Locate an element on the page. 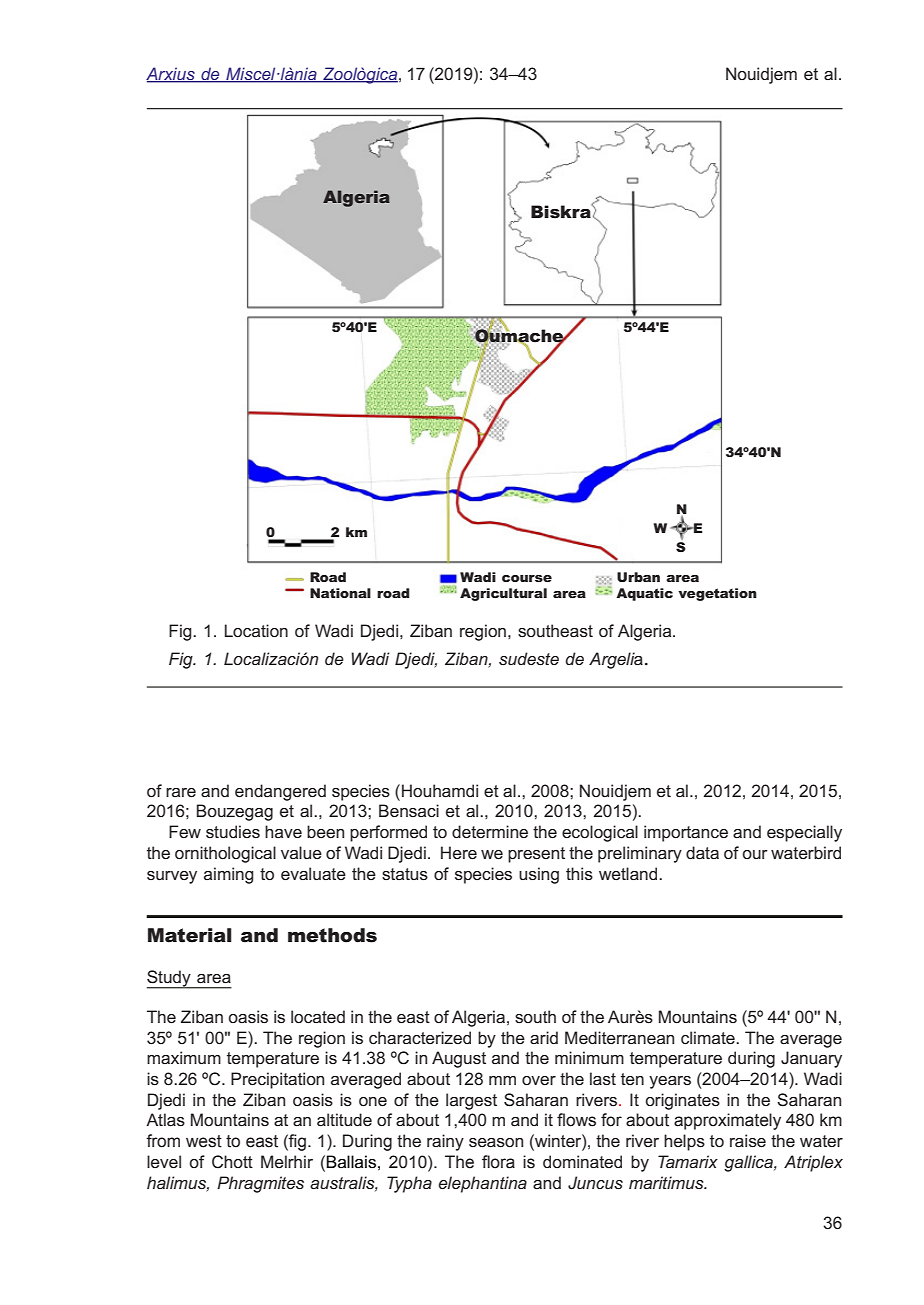  vegetation is located at coordinates (717, 594).
